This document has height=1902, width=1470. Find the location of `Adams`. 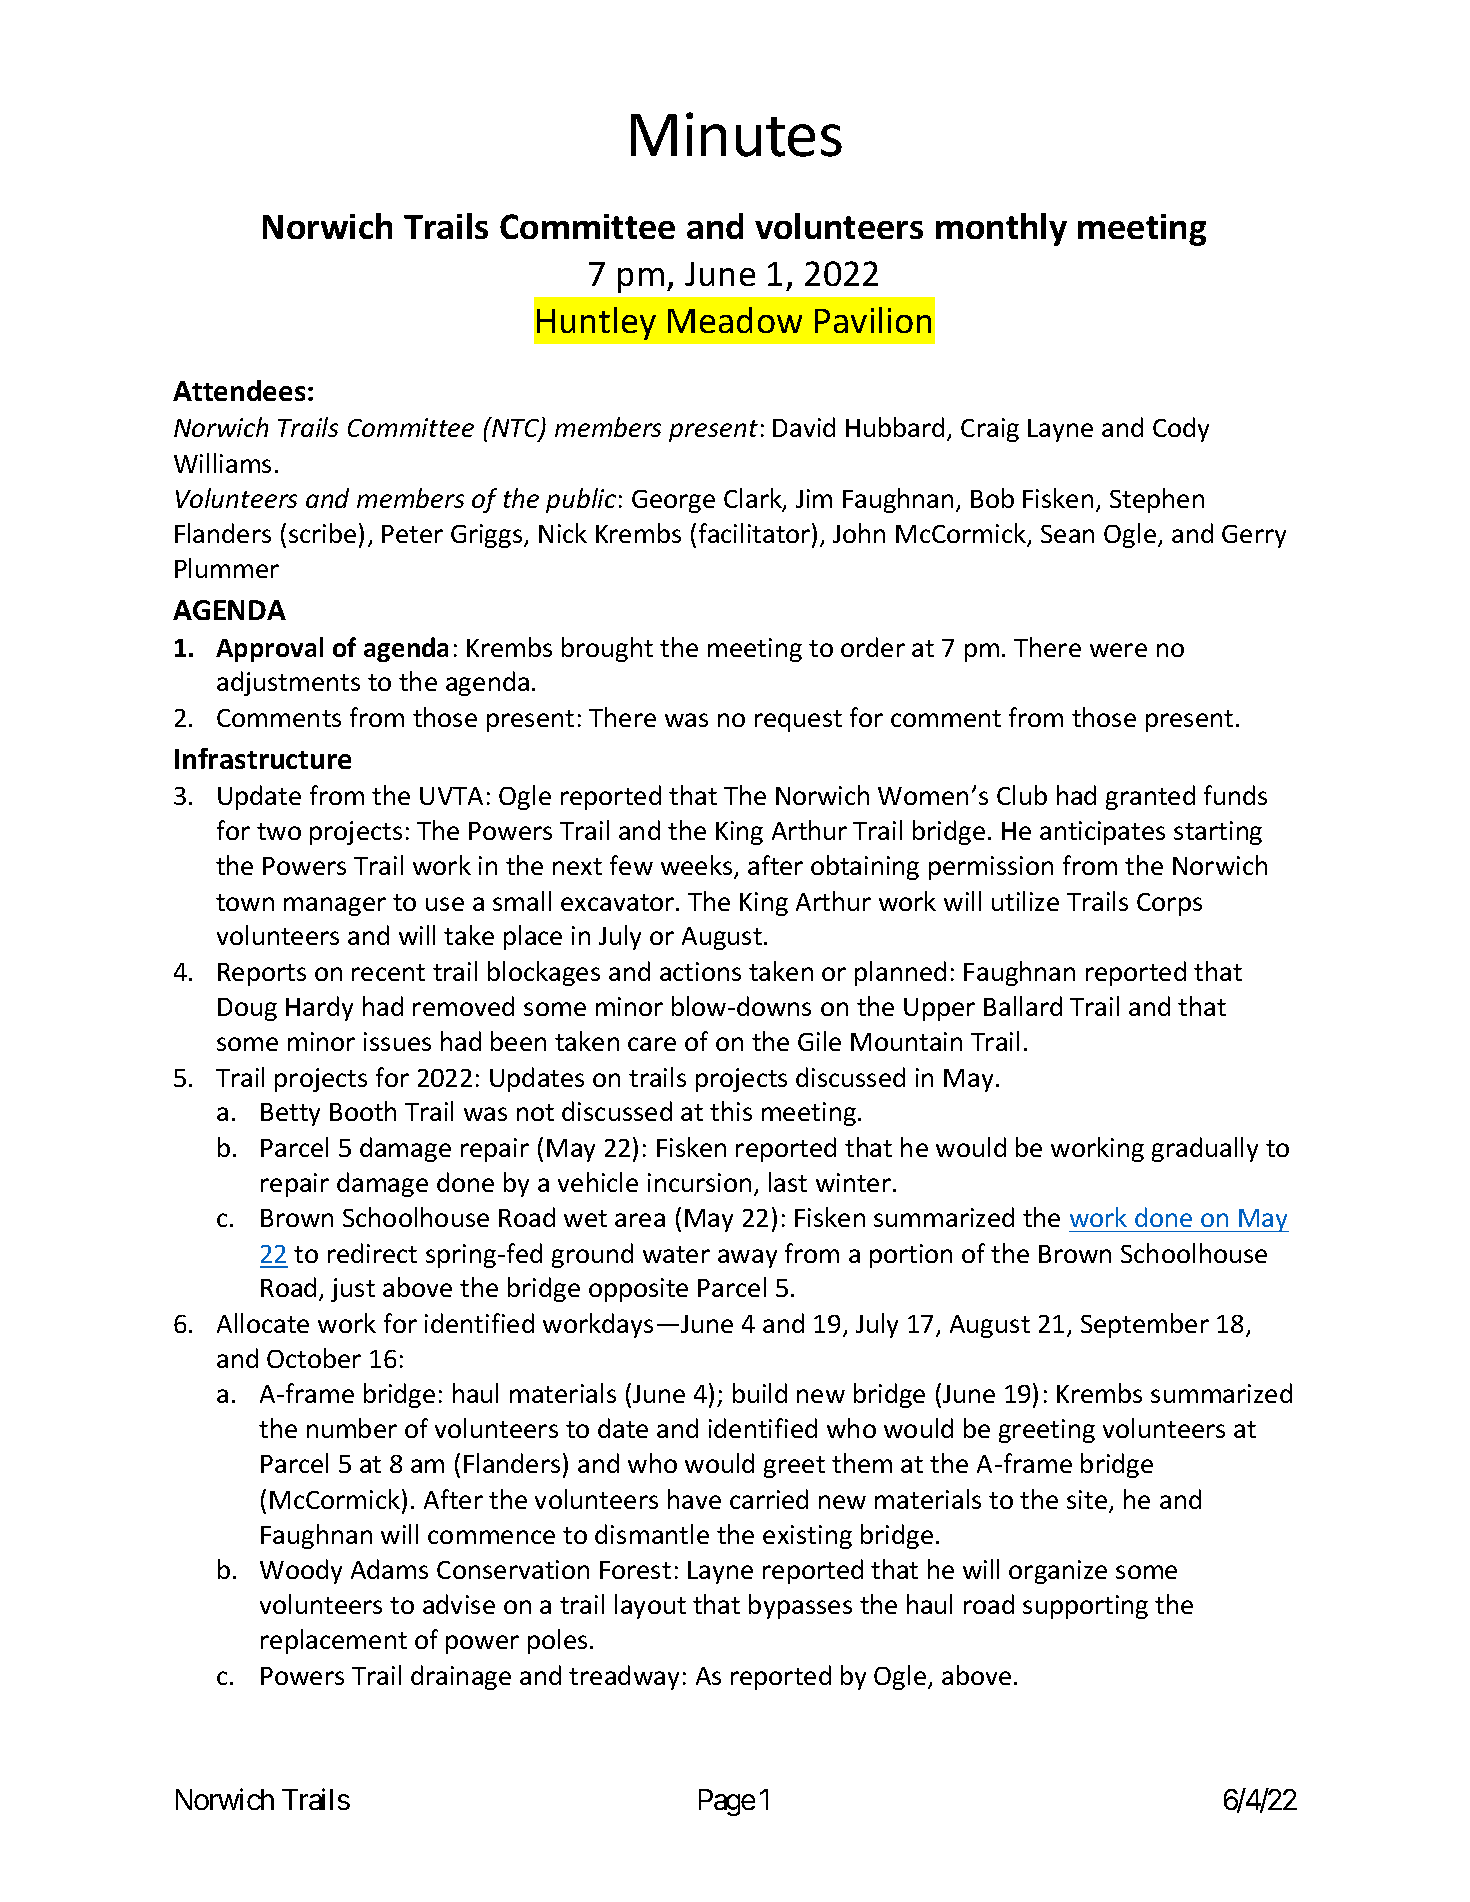

Adams is located at coordinates (389, 1569).
